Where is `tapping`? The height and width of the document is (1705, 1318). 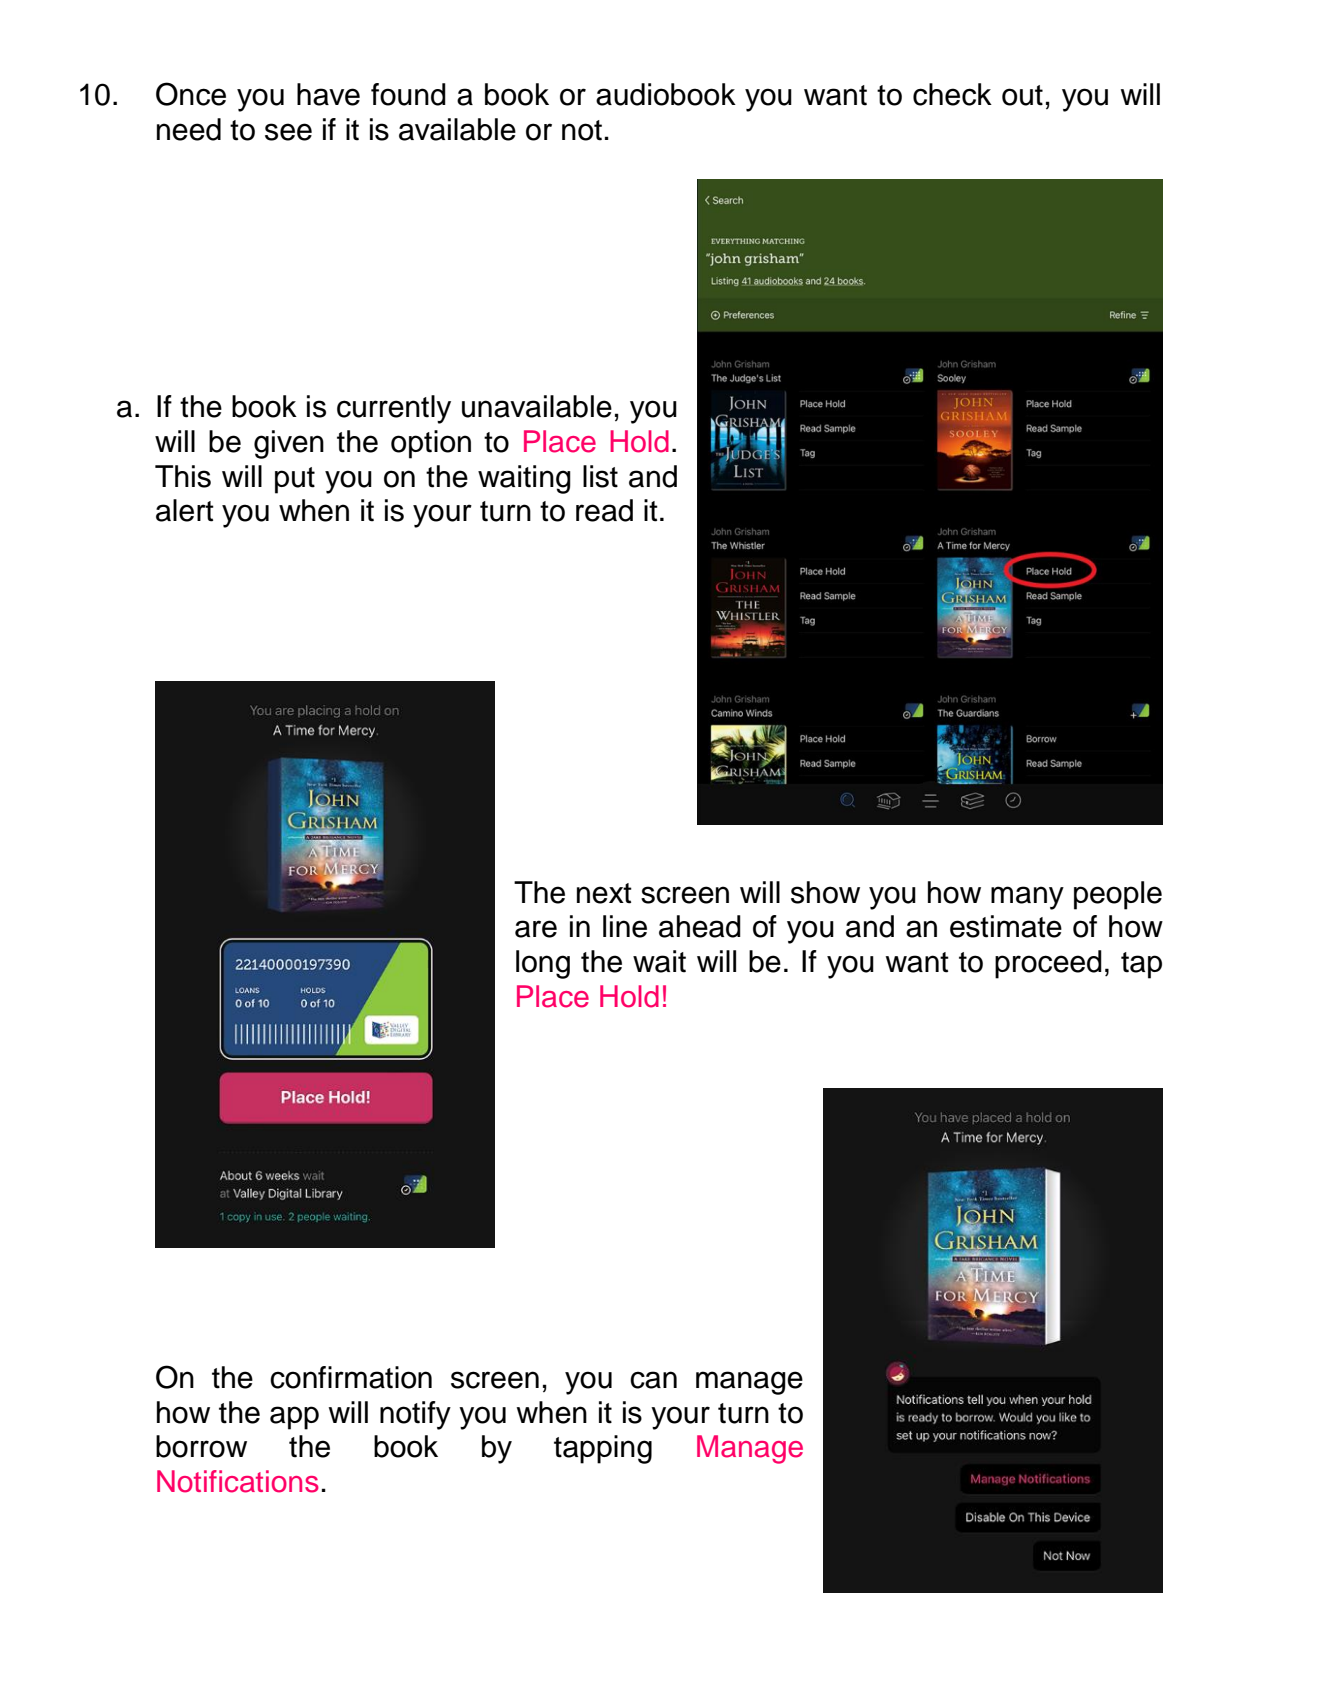
tapping is located at coordinates (603, 1449).
